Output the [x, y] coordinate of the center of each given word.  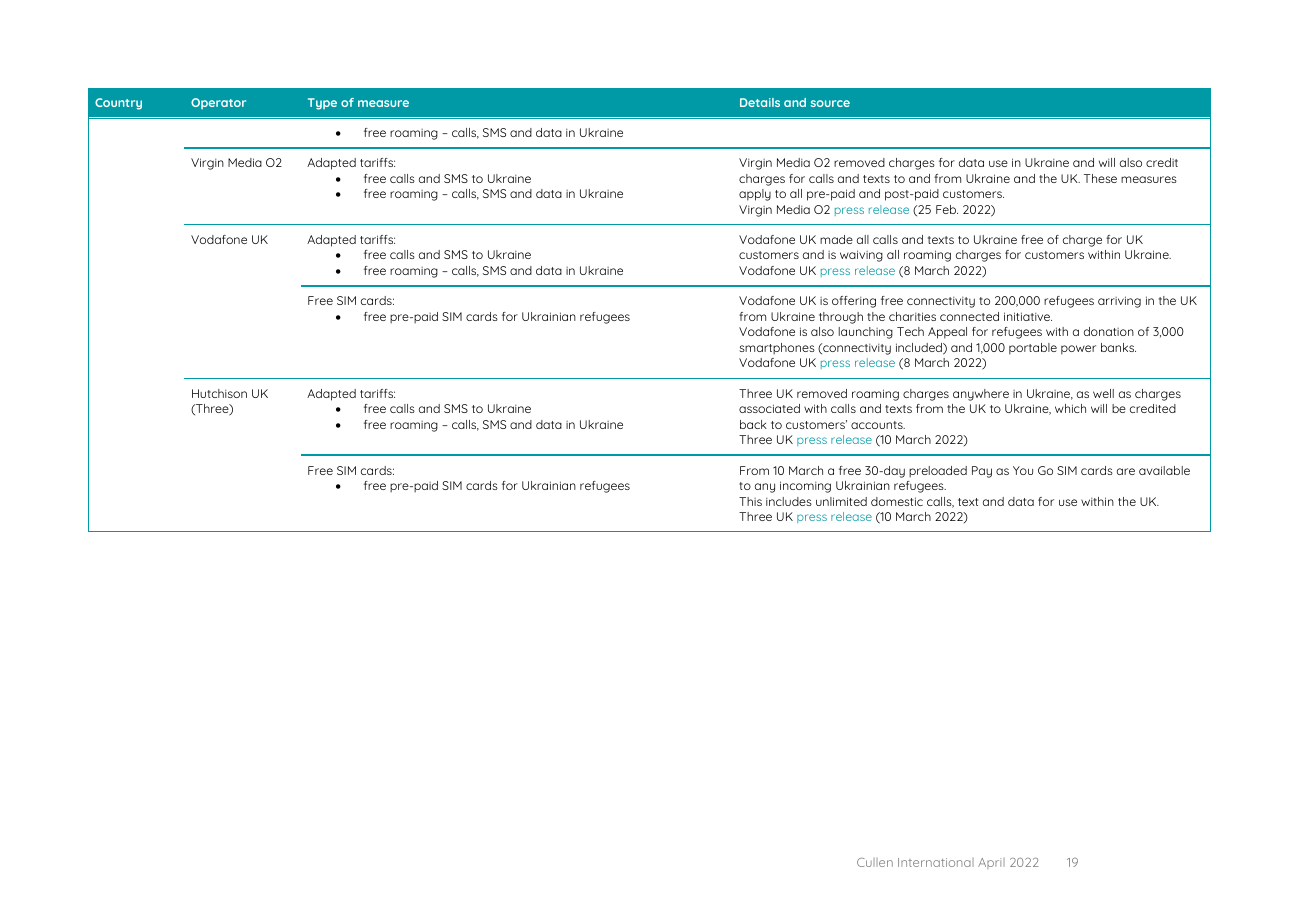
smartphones [777, 349]
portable [1033, 349]
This [750, 501]
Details [760, 102]
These [1100, 178]
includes [789, 501]
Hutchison [219, 393]
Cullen [875, 862]
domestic [897, 501]
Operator [218, 103]
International [936, 862]
